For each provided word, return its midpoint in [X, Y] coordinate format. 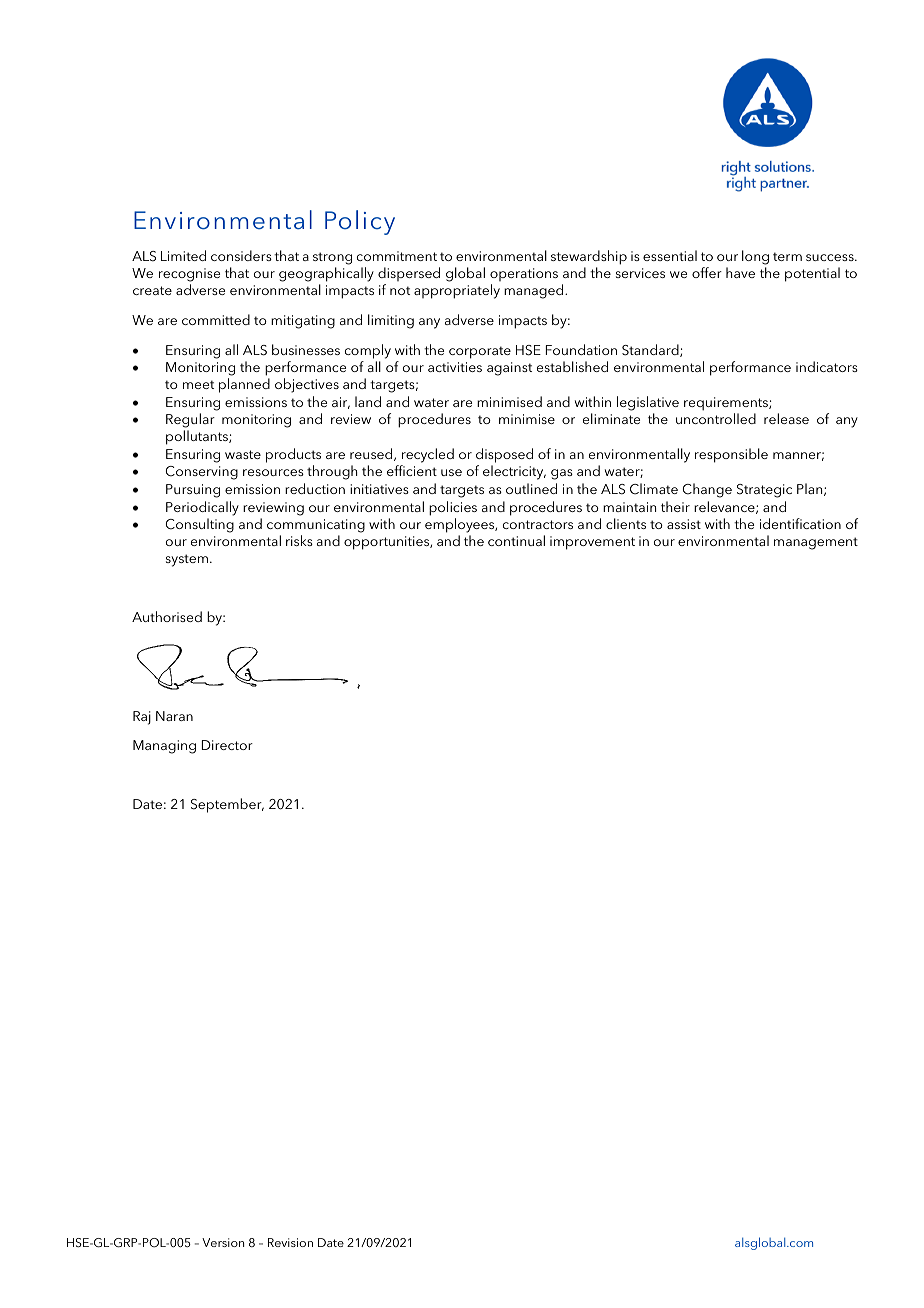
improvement [592, 543]
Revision [290, 1242]
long [755, 259]
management [816, 543]
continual [516, 540]
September [227, 805]
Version [223, 1242]
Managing [164, 747]
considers [241, 255]
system [187, 560]
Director [227, 745]
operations [524, 276]
